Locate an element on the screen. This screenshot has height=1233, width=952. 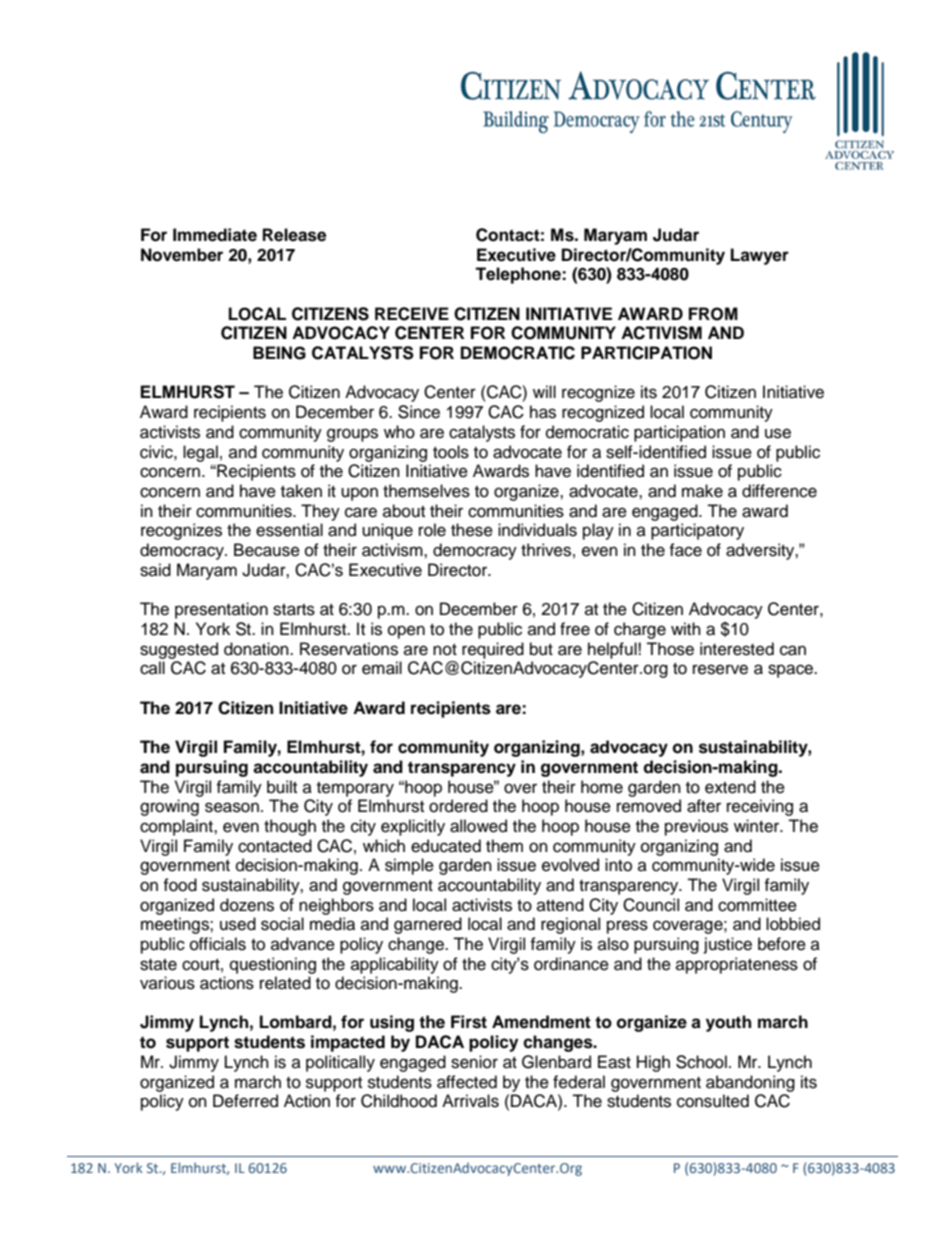
donation is located at coordinates (257, 649).
